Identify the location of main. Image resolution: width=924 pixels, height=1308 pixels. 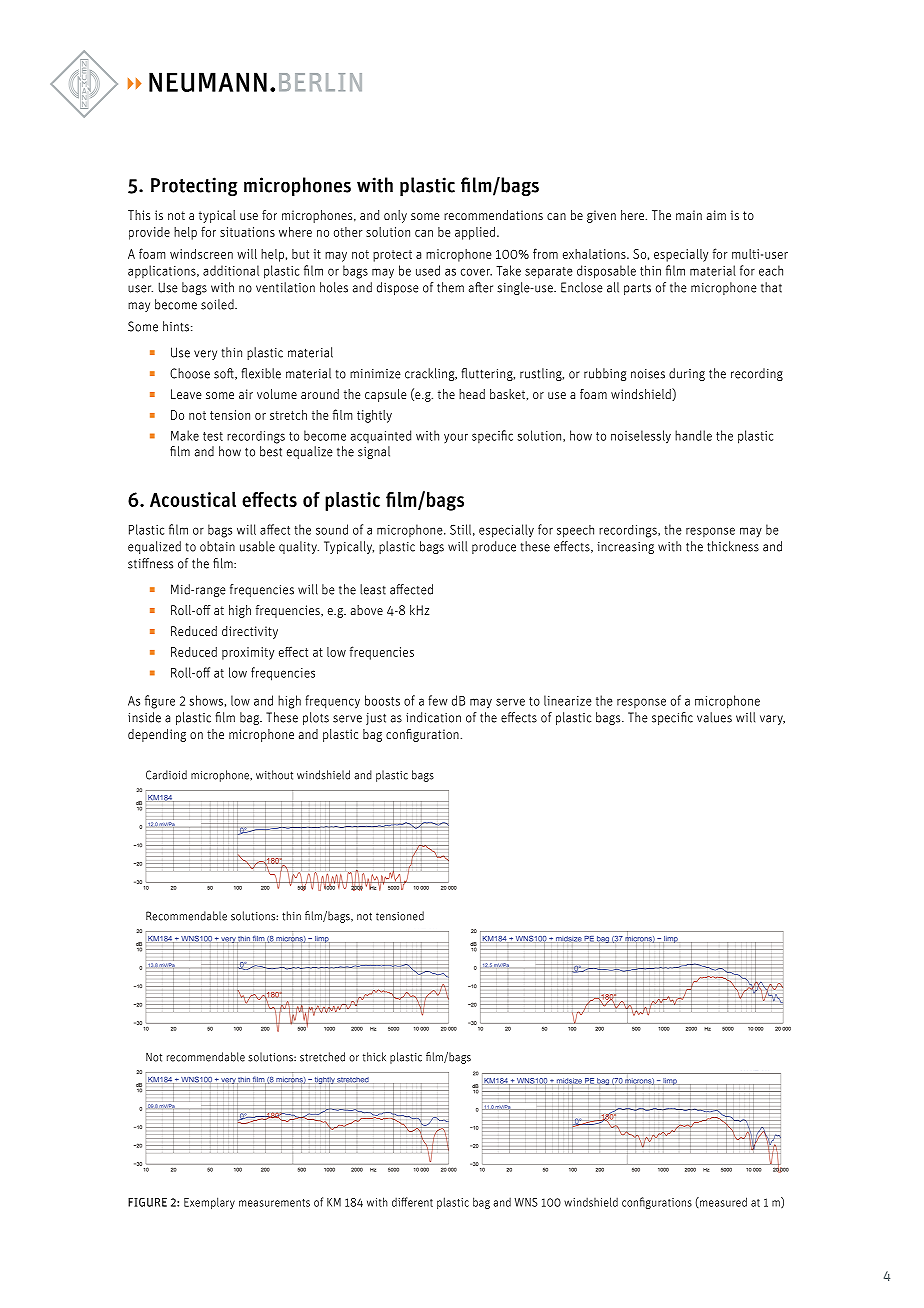
(689, 215).
